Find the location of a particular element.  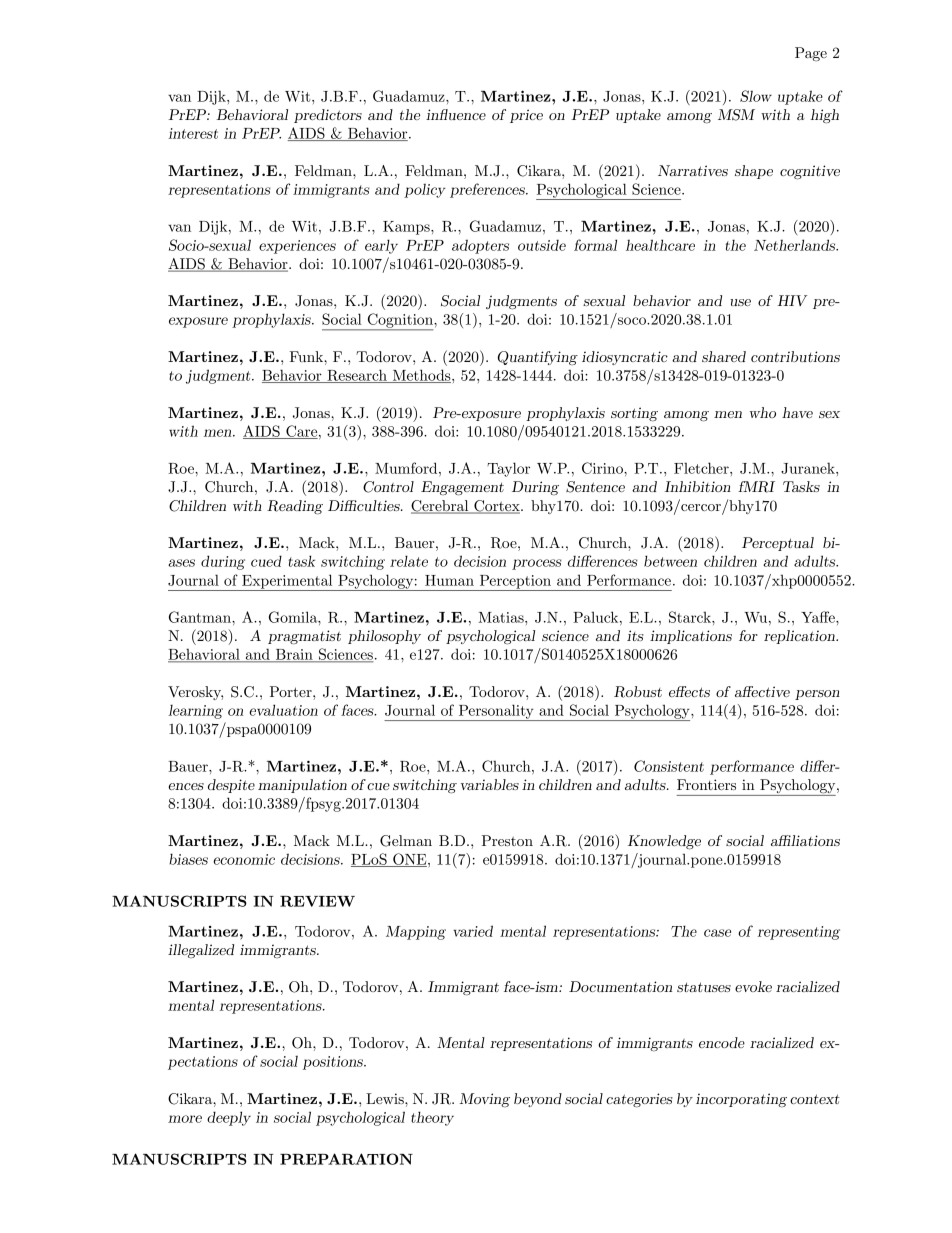

price is located at coordinates (526, 116).
